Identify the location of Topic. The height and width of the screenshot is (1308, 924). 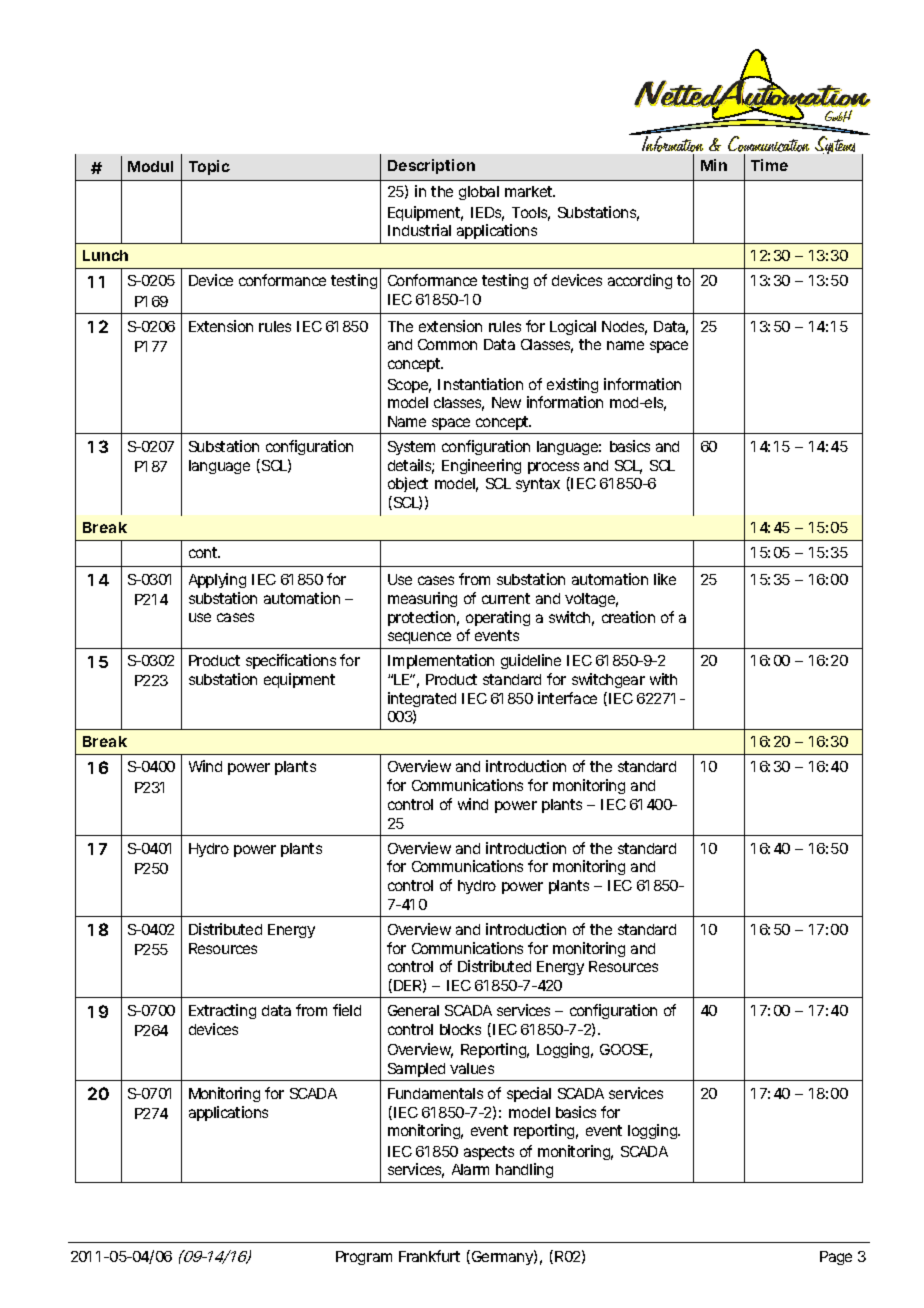
(209, 167).
